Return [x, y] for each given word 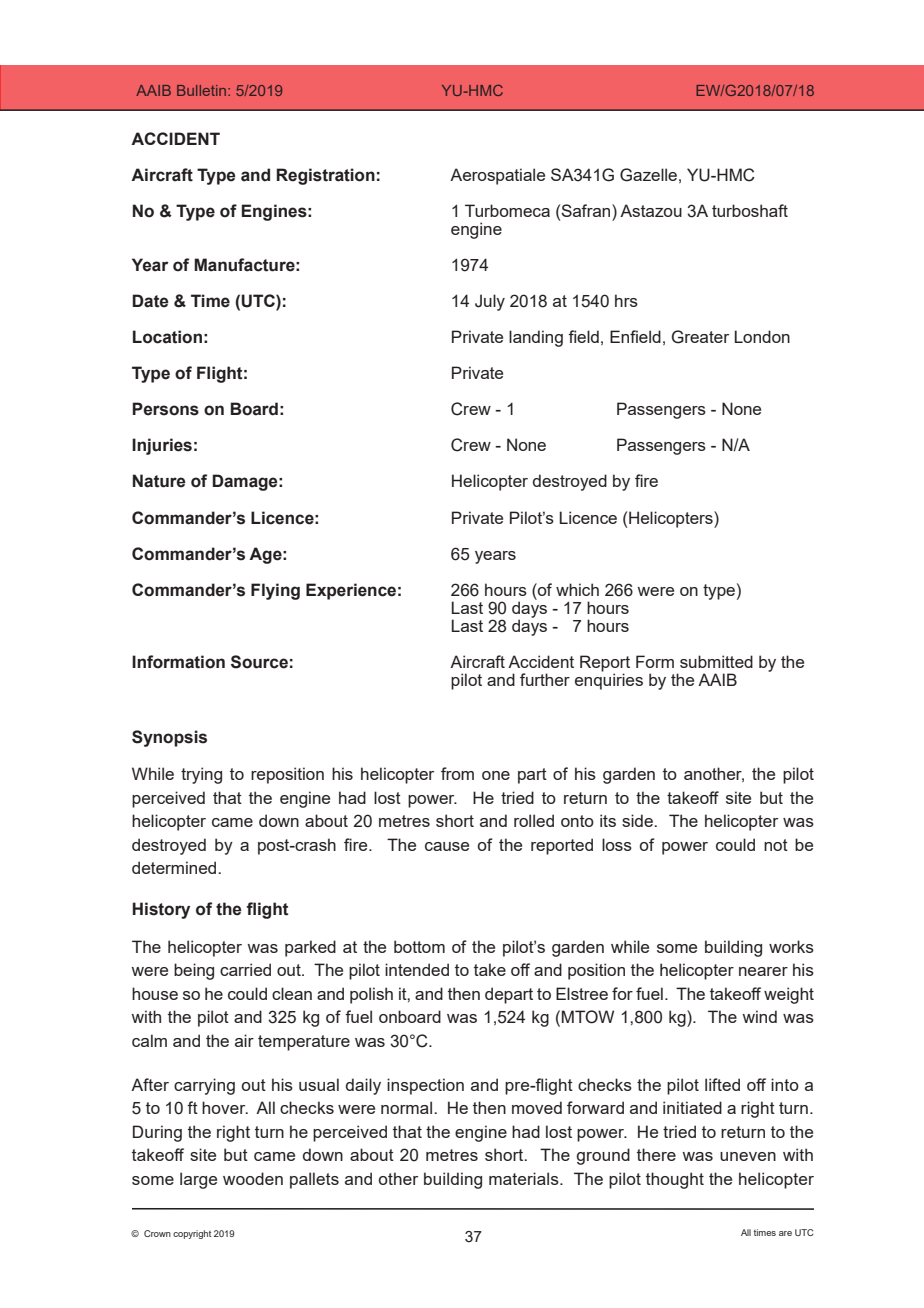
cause [447, 846]
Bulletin [203, 90]
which [577, 589]
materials [525, 1178]
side [638, 820]
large [198, 1180]
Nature [159, 481]
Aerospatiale [497, 176]
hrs [626, 300]
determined [175, 867]
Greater [700, 337]
